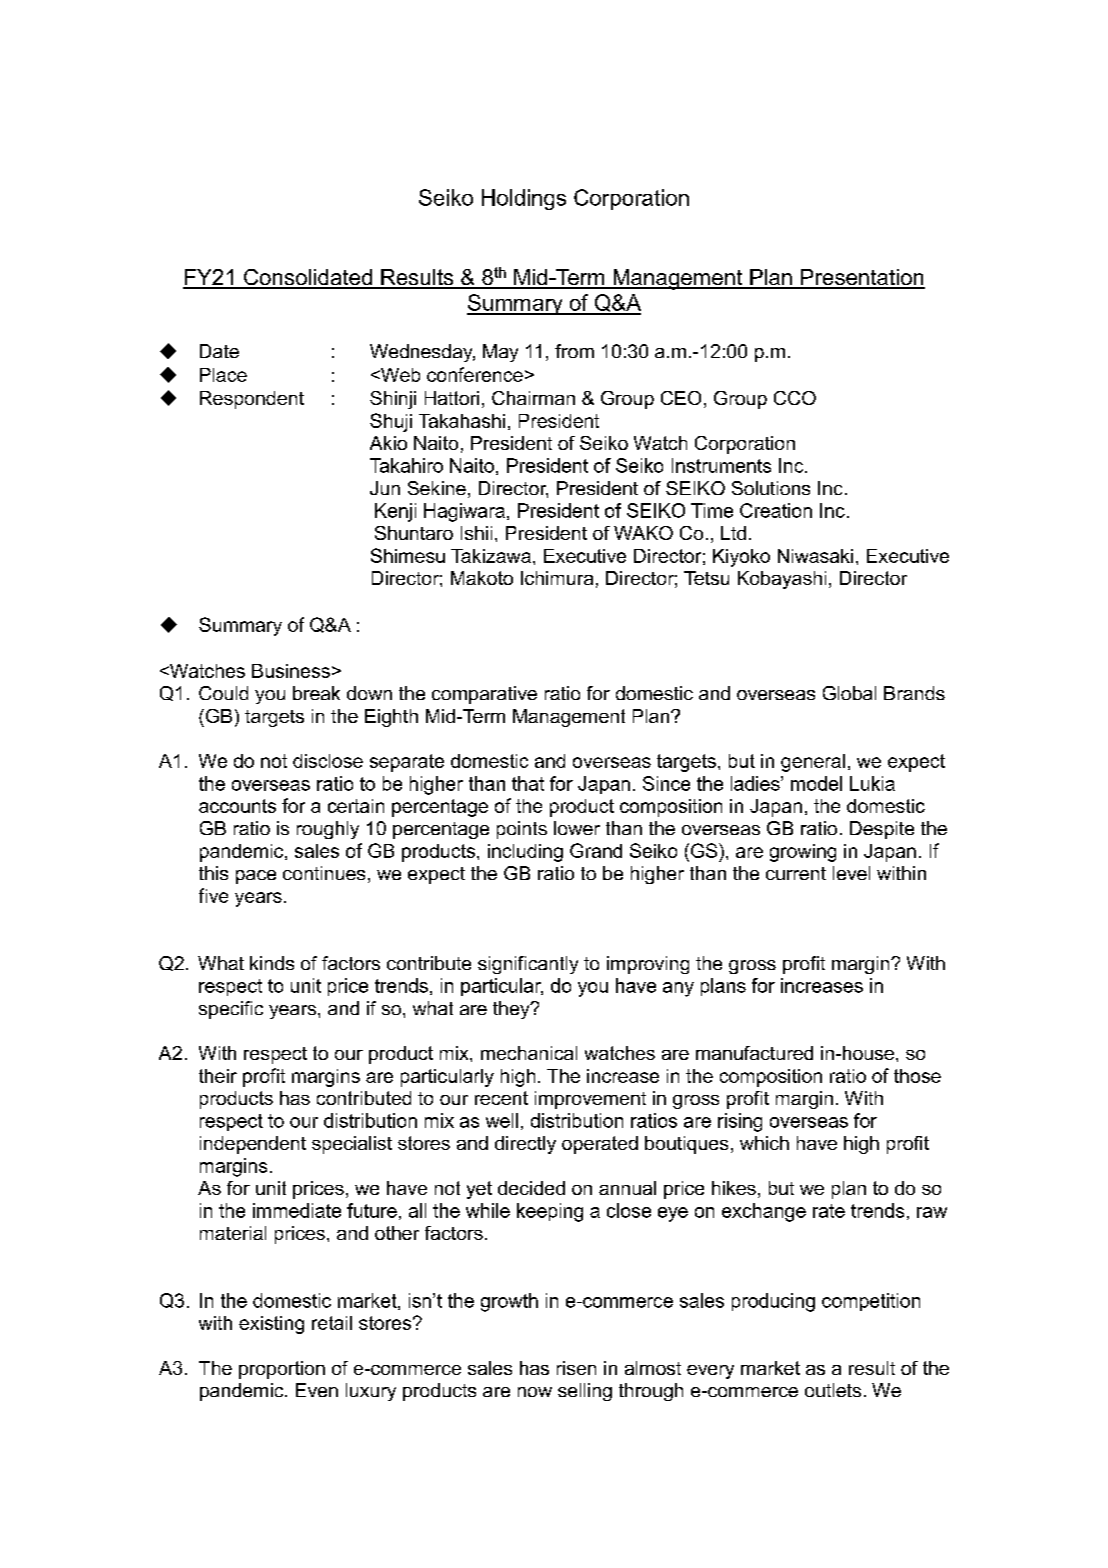  I want to click on model, so click(816, 783).
